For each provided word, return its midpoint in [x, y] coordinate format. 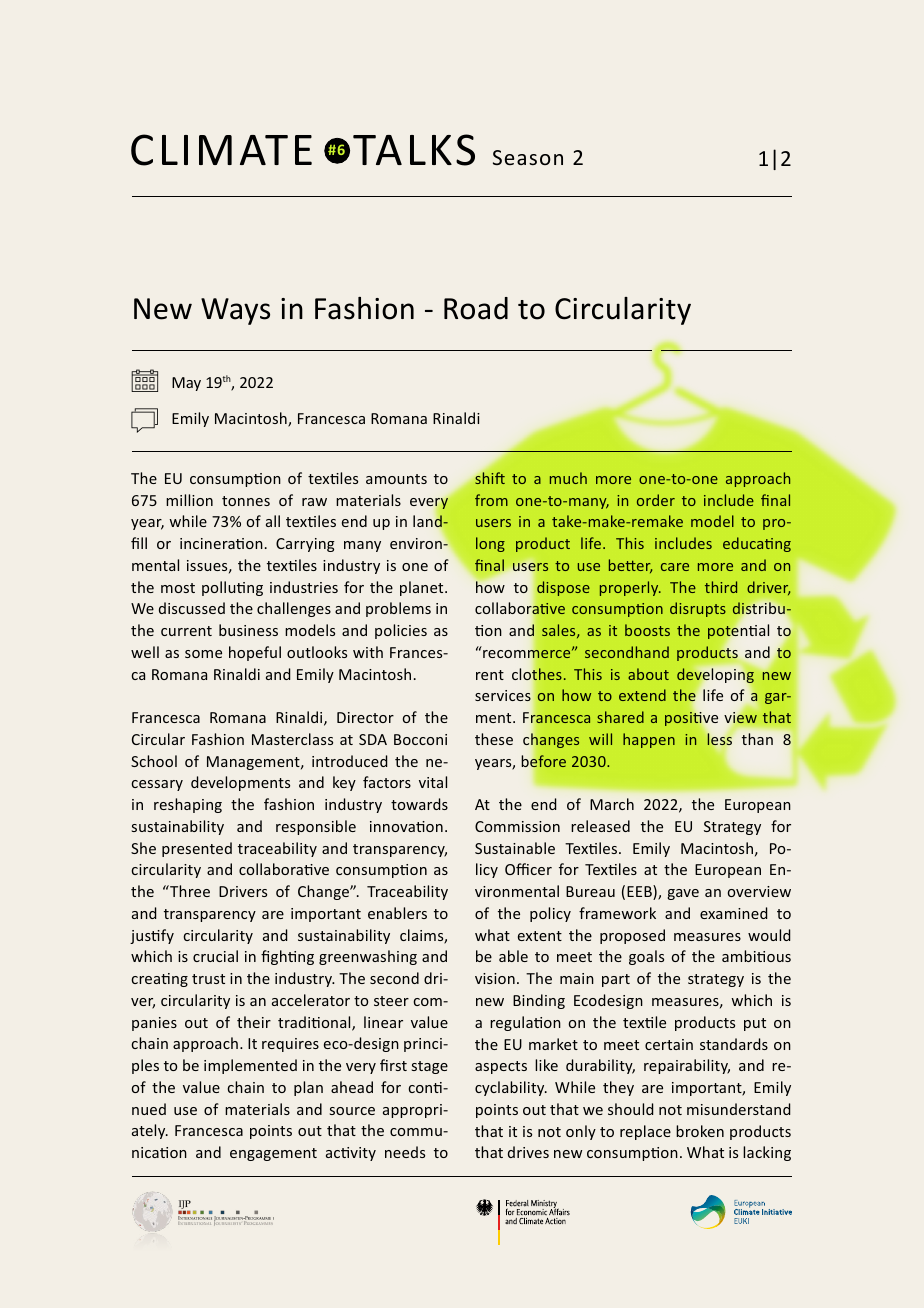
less [719, 739]
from [491, 500]
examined [734, 913]
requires [290, 1045]
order [656, 500]
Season [528, 157]
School [154, 761]
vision [495, 978]
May [186, 384]
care [675, 567]
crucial [215, 956]
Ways [235, 311]
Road [476, 308]
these [494, 739]
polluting [232, 588]
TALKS [414, 150]
